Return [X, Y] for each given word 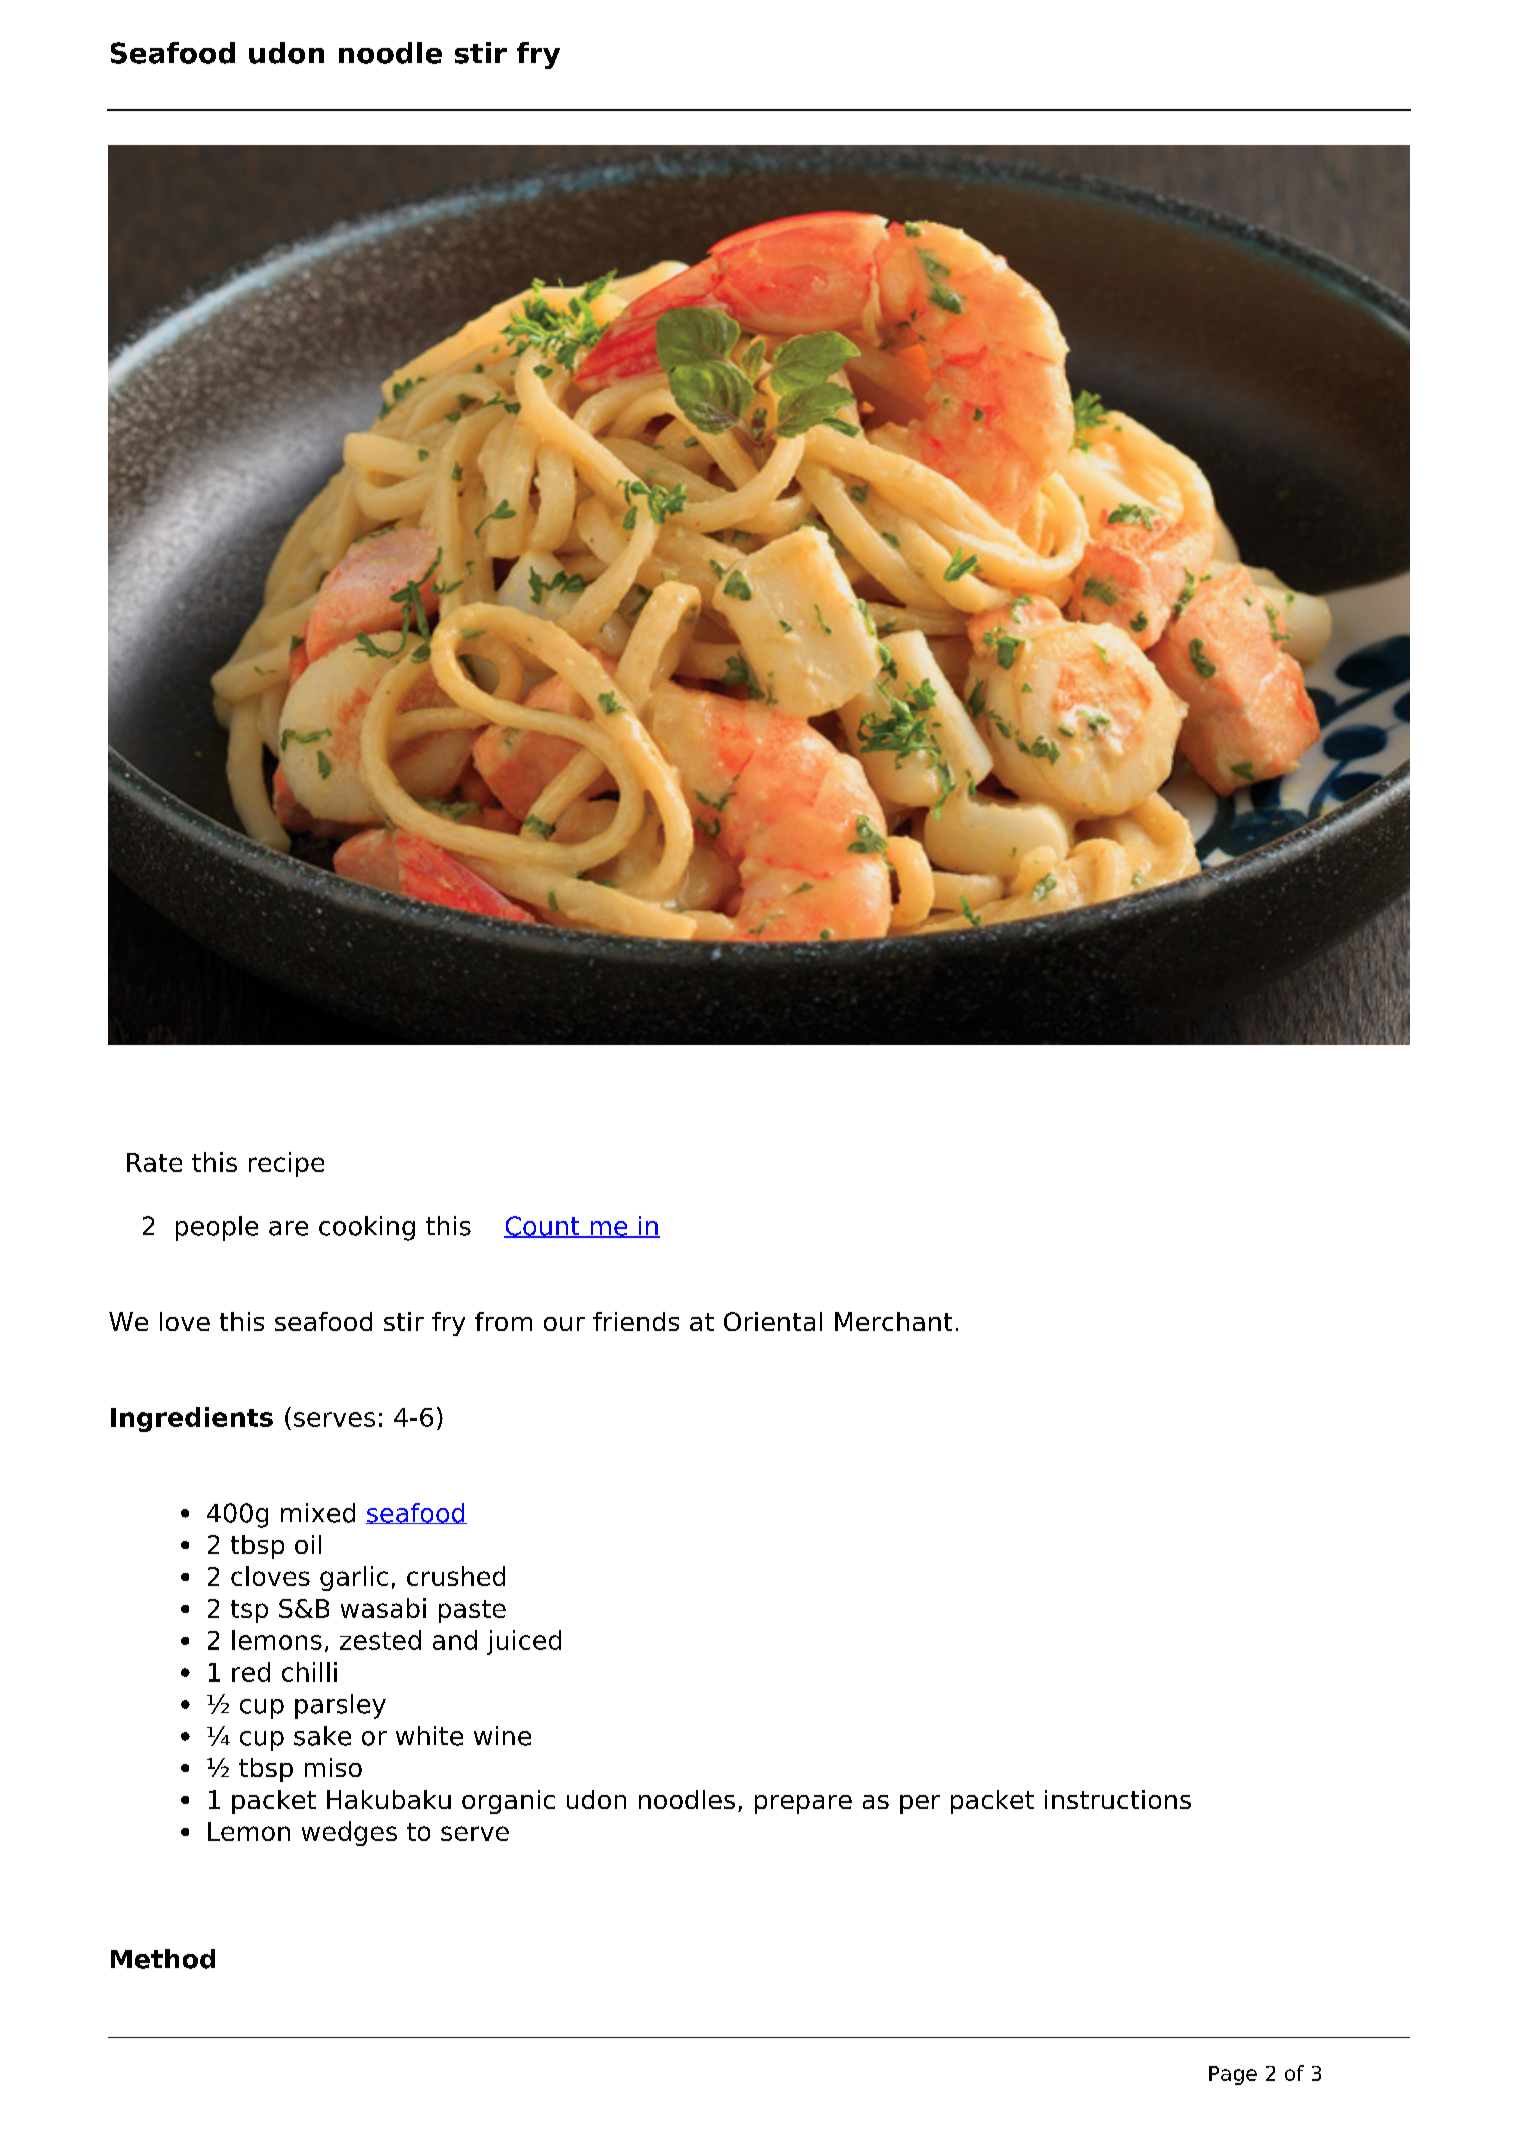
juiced [524, 1642]
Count [543, 1227]
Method [163, 1959]
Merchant [893, 1321]
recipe [286, 1164]
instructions [1118, 1799]
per [920, 1804]
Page [1233, 2075]
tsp [249, 1611]
